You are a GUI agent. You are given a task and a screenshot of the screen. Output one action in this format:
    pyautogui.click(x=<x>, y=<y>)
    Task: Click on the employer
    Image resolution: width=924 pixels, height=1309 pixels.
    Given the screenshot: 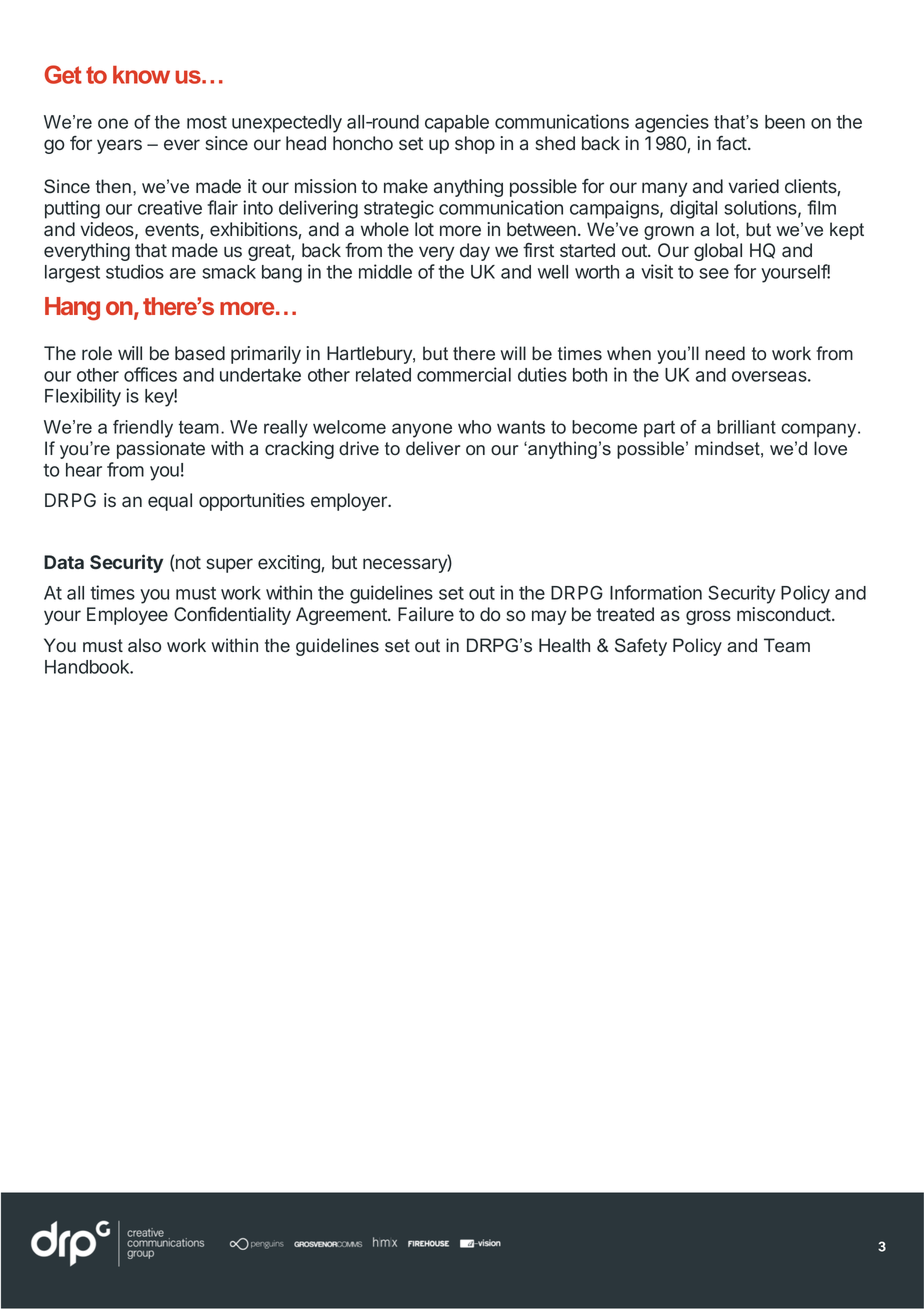 What is the action you would take?
    pyautogui.click(x=350, y=502)
